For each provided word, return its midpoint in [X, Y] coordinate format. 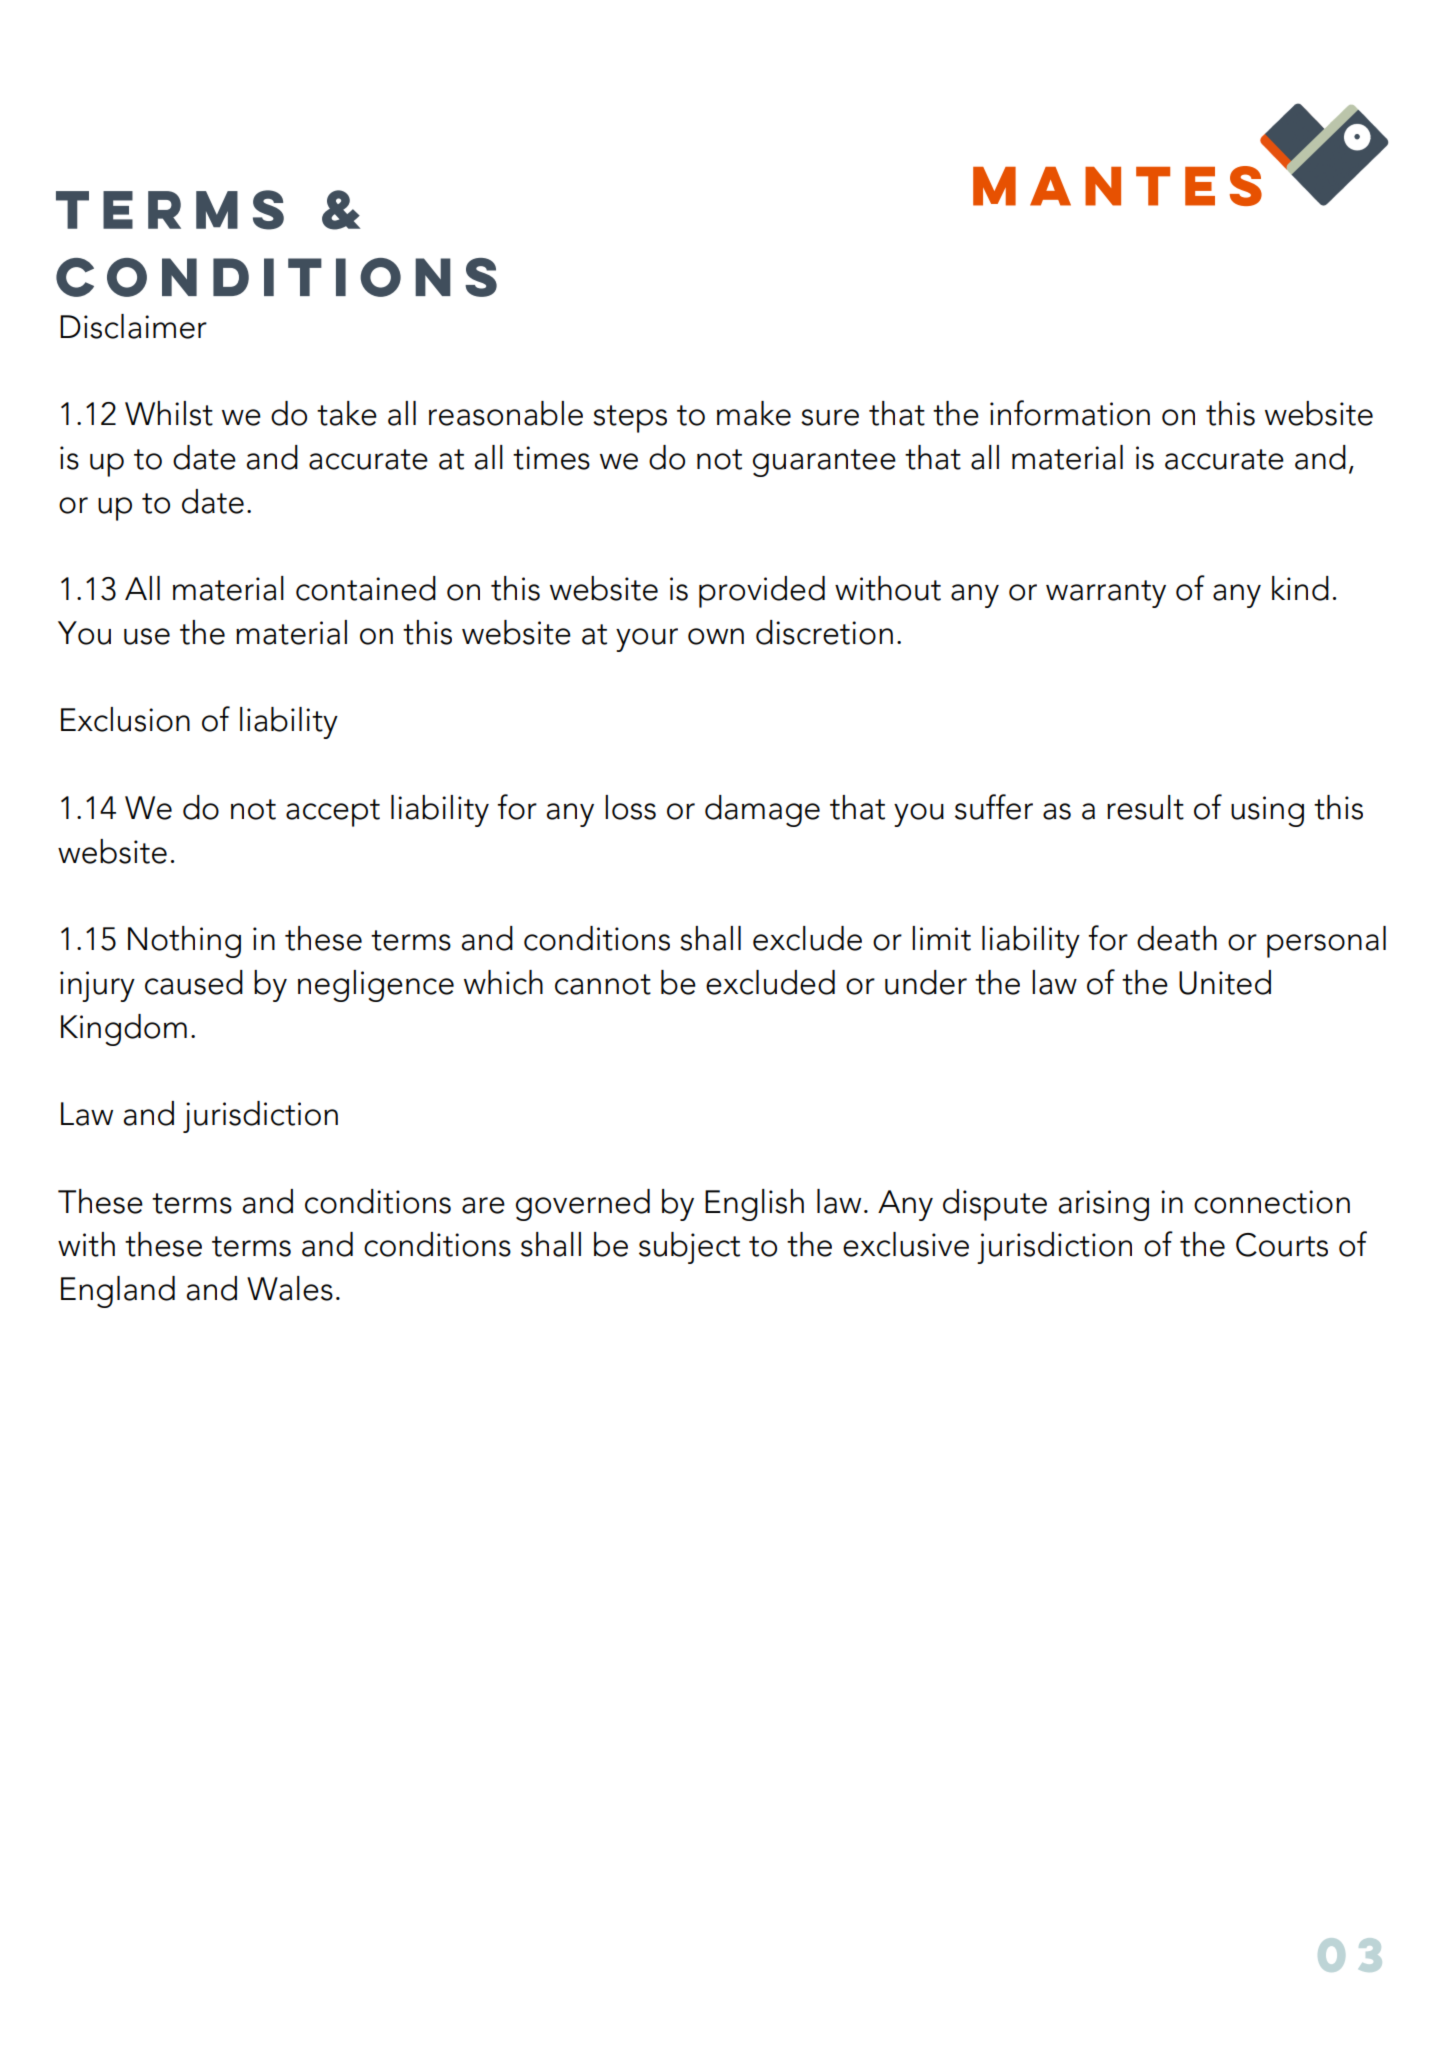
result [1145, 807]
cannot [603, 984]
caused [194, 982]
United [1225, 982]
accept [333, 813]
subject [689, 1248]
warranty [1106, 594]
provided [762, 592]
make [754, 413]
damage [762, 811]
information [1070, 413]
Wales [290, 1288]
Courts [1282, 1245]
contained [366, 588]
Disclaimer [133, 326]
